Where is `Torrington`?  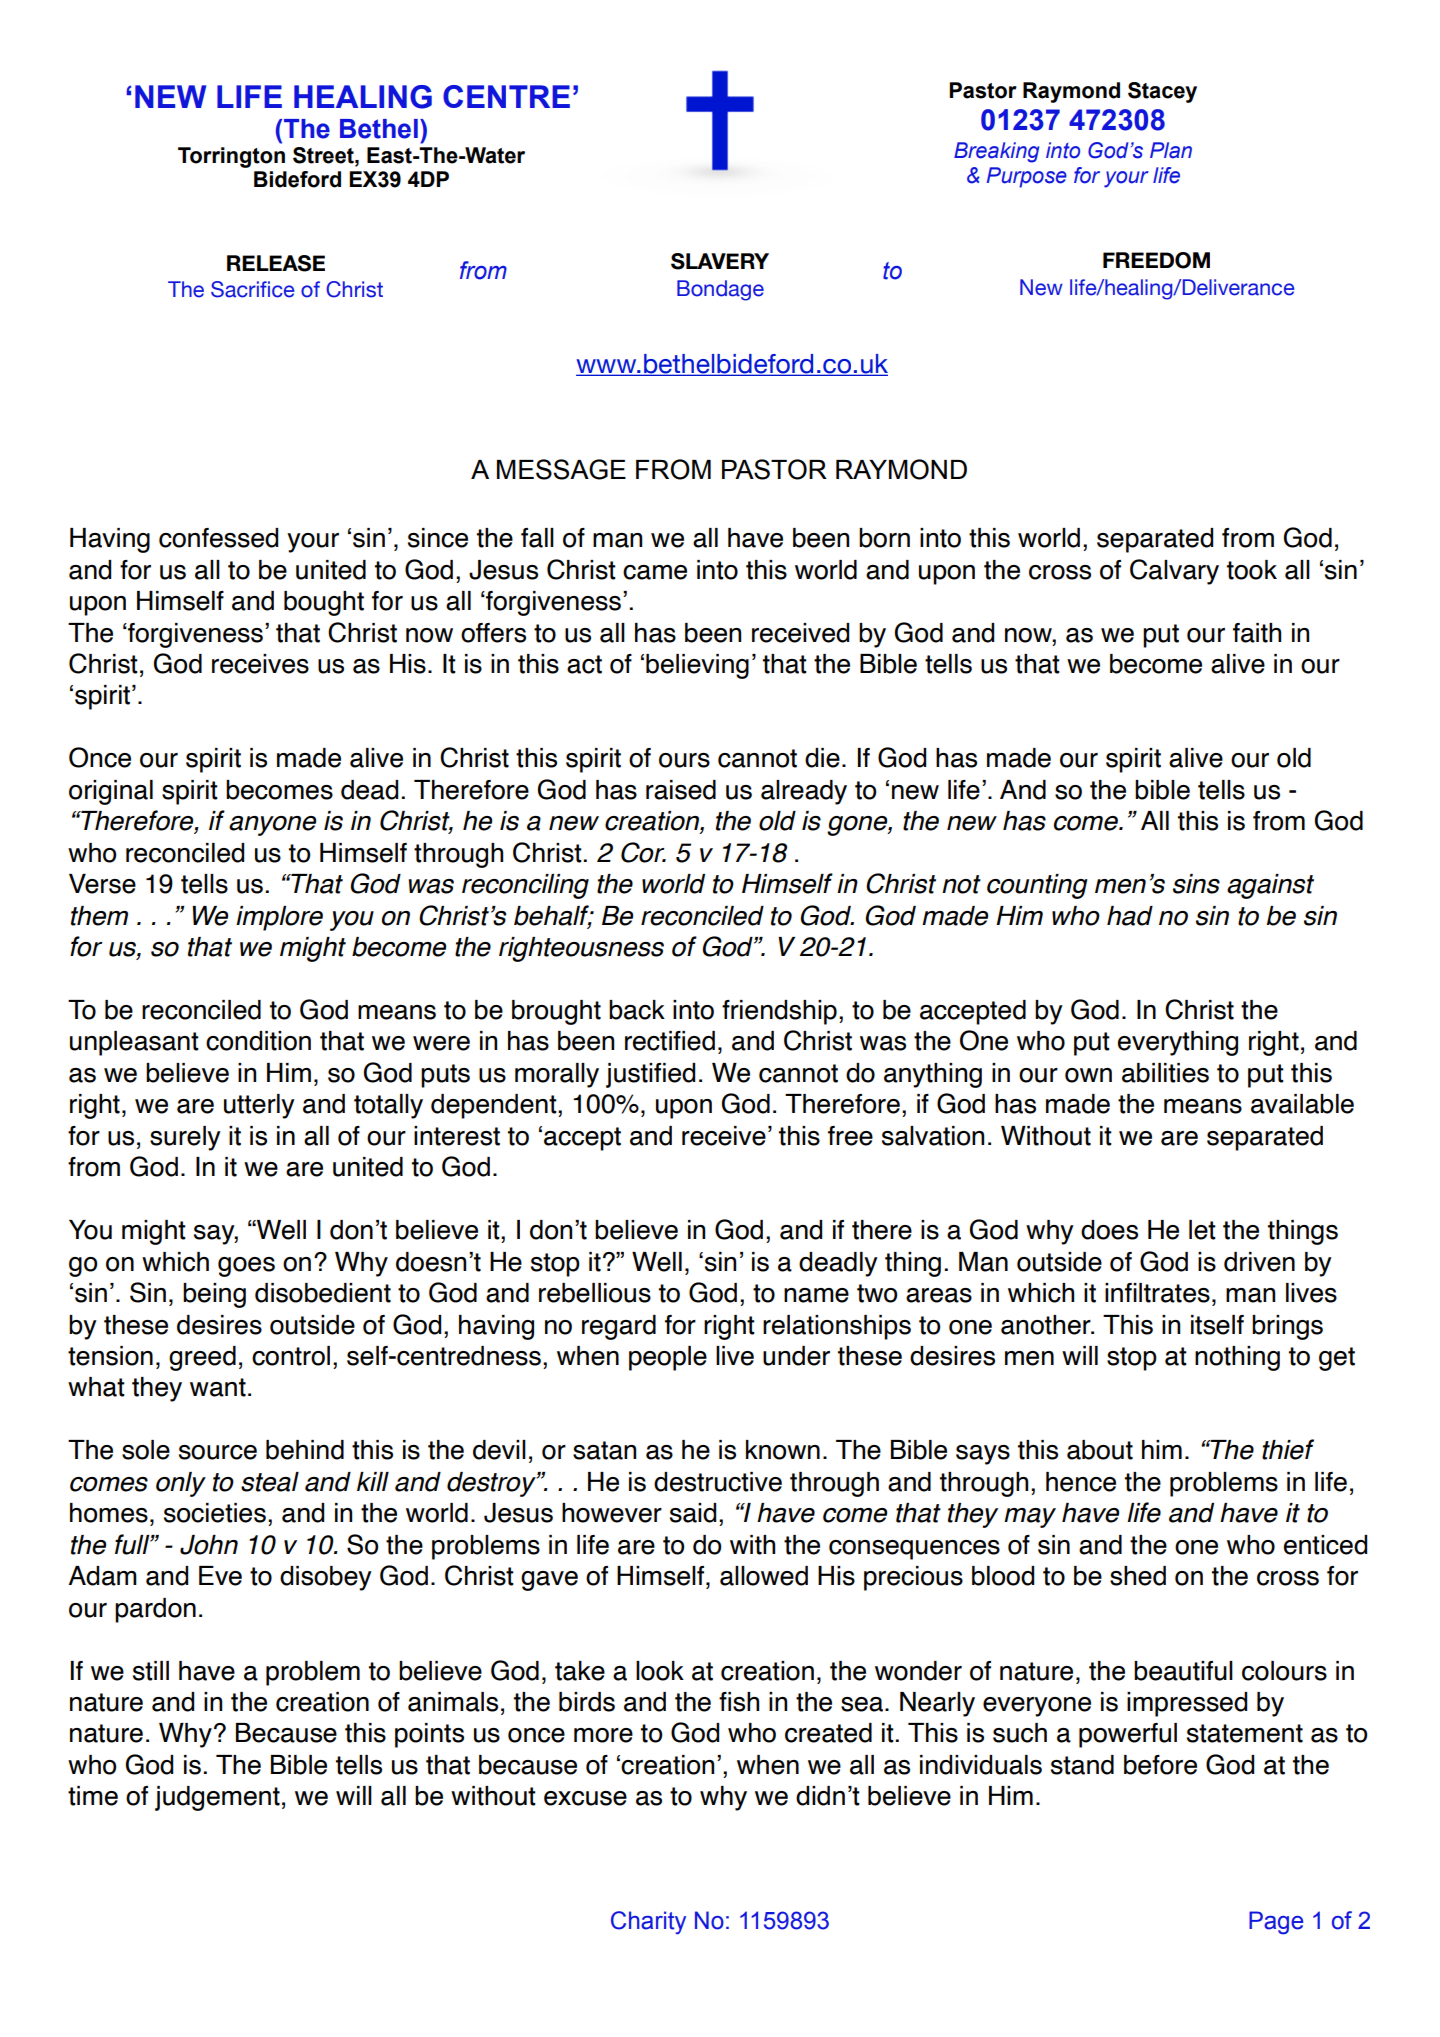
Torrington is located at coordinates (231, 157).
